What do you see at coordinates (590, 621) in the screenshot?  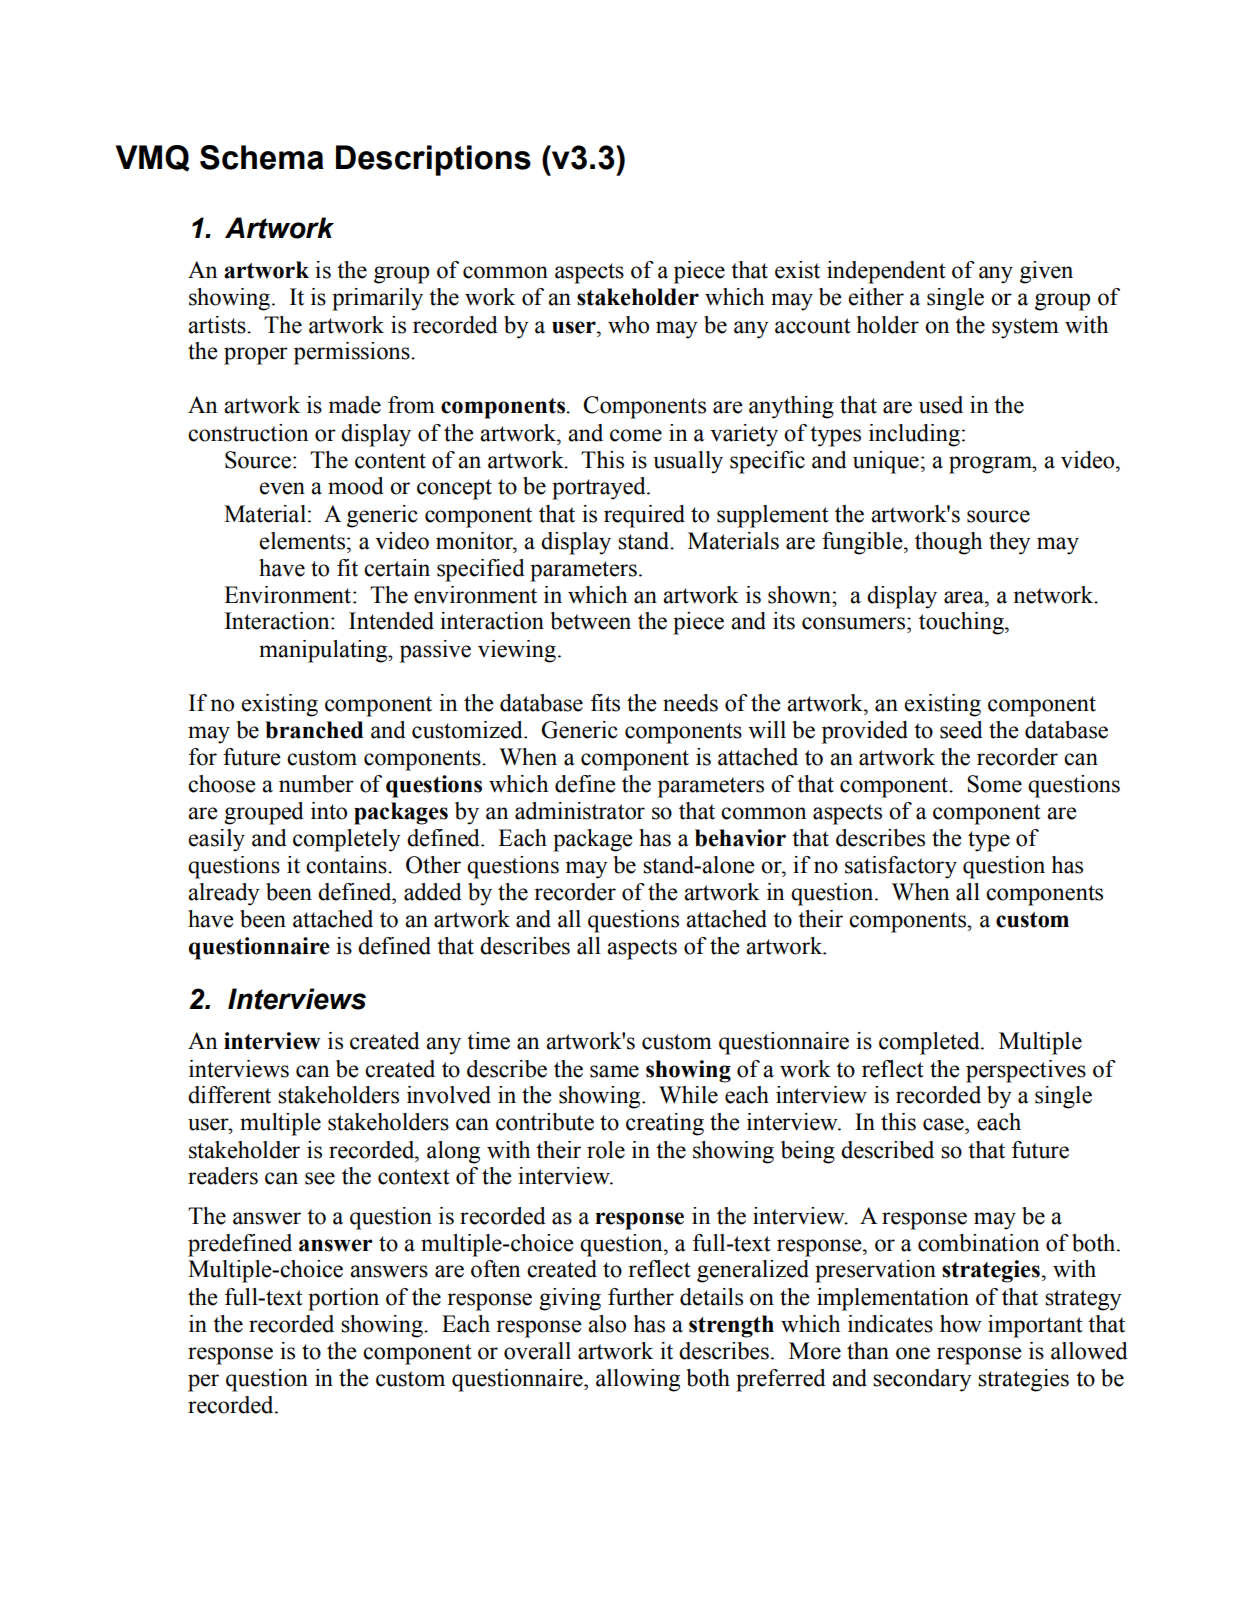 I see `between` at bounding box center [590, 621].
